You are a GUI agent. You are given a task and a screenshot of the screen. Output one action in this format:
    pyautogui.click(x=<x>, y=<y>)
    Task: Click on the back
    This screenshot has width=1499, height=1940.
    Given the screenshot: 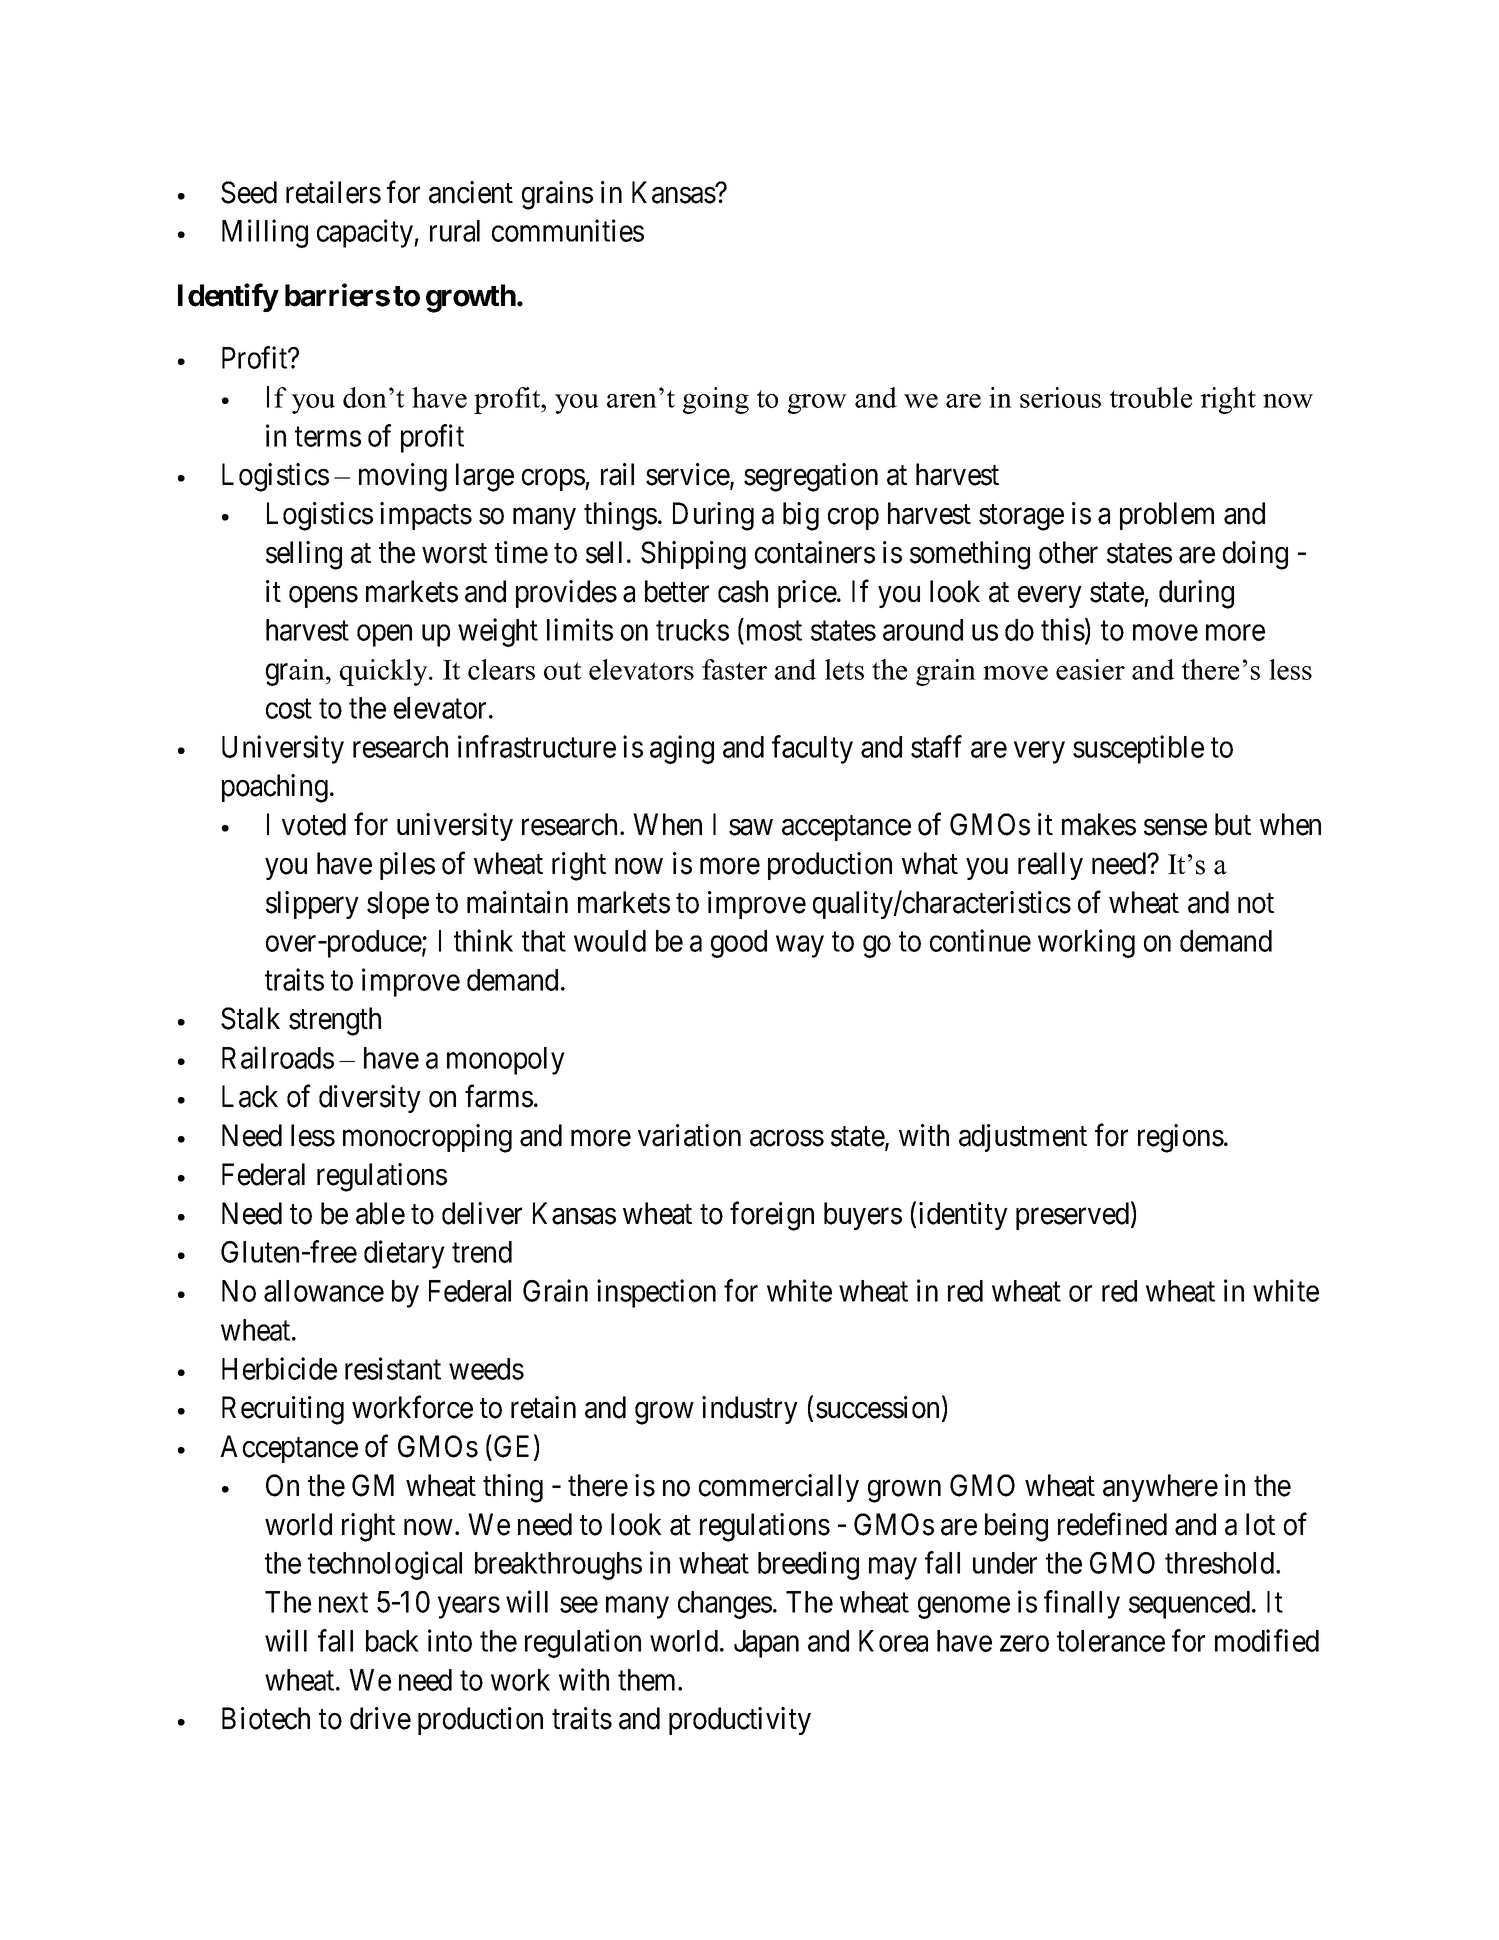 What is the action you would take?
    pyautogui.click(x=392, y=1641)
